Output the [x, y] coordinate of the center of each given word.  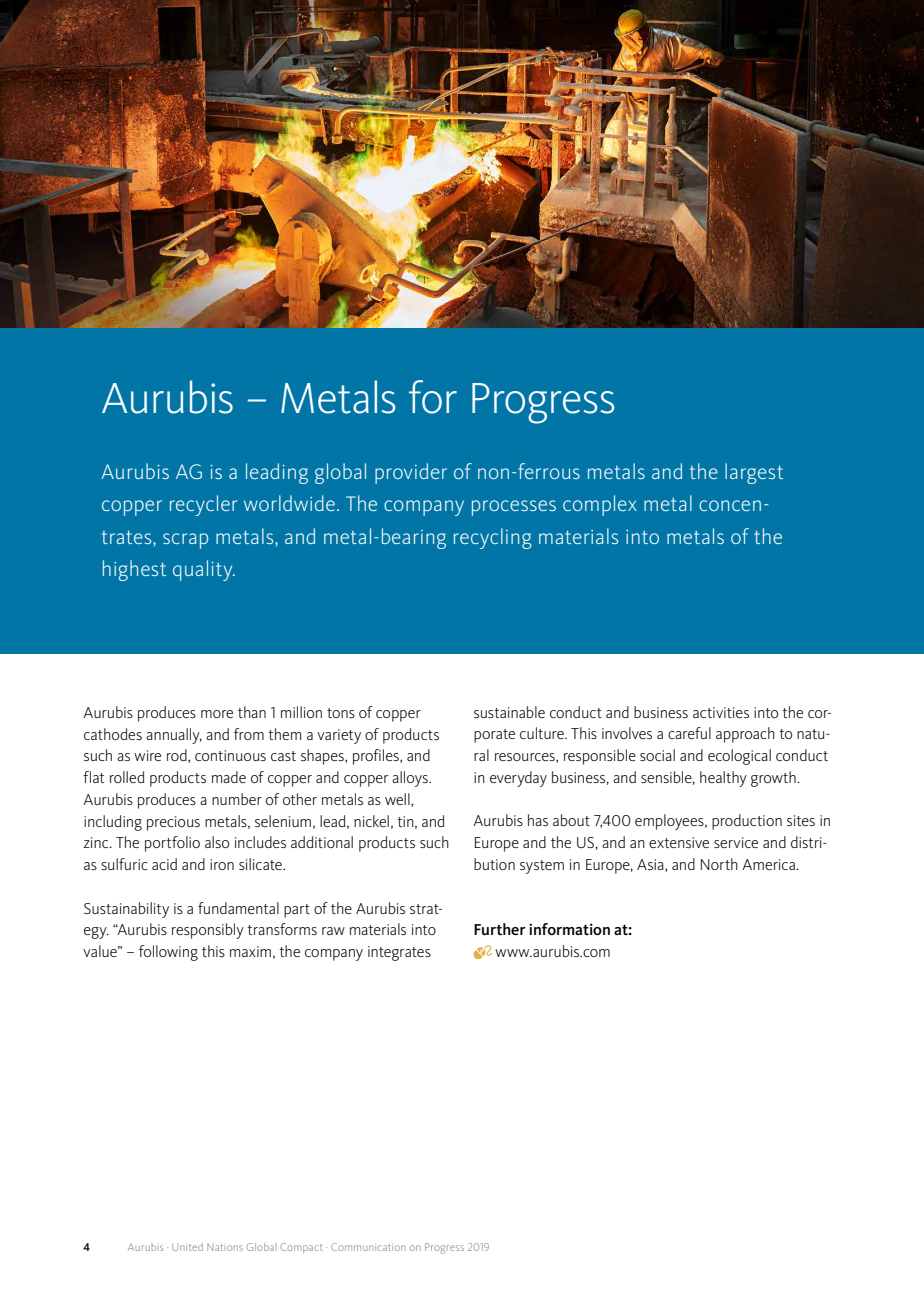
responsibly [208, 931]
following [168, 953]
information [569, 929]
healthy [723, 779]
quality [204, 570]
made [229, 777]
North [719, 864]
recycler [203, 505]
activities [721, 712]
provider [411, 473]
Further [500, 929]
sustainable [509, 712]
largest [754, 473]
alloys [411, 779]
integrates [399, 953]
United [187, 1247]
